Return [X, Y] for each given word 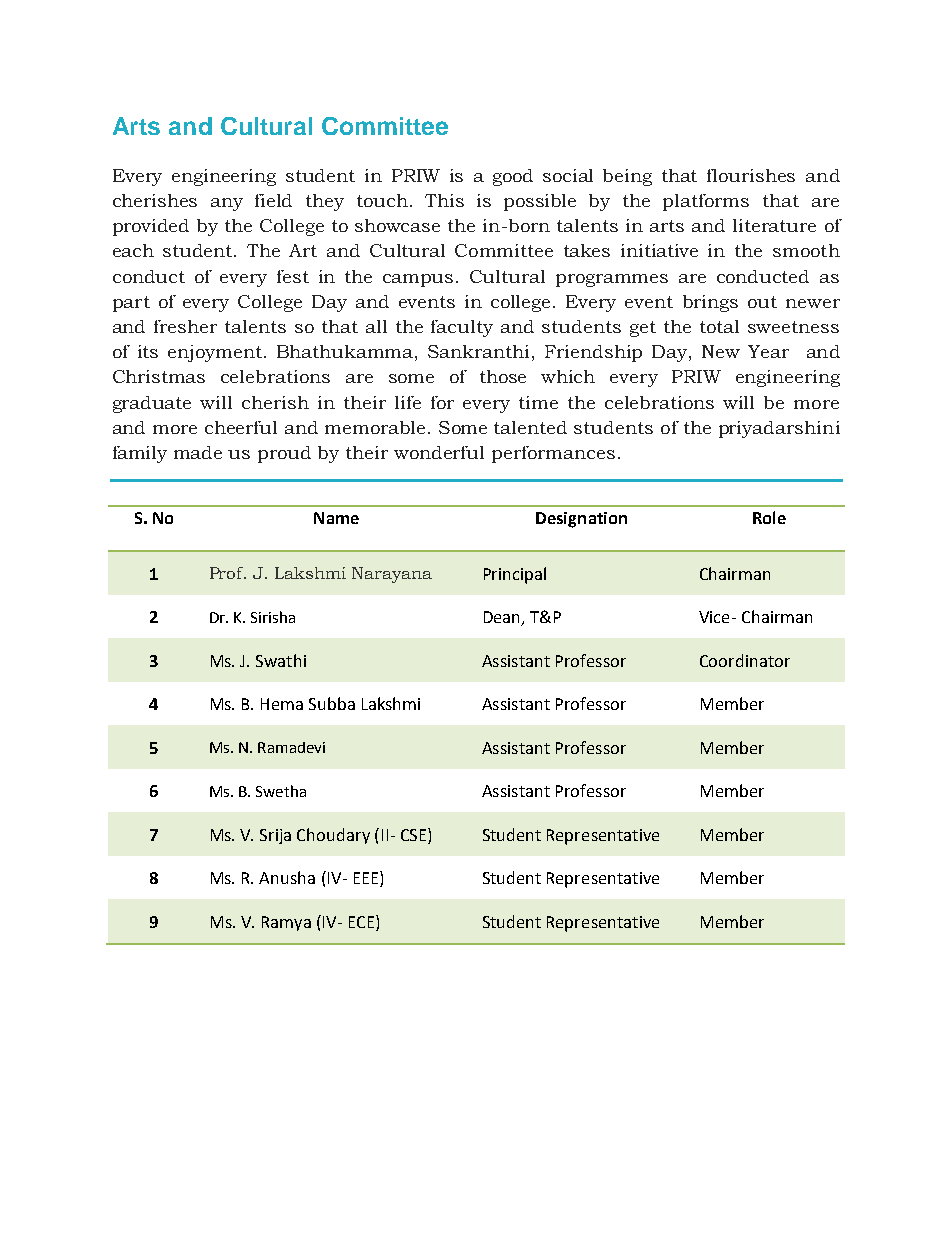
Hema [282, 704]
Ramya [286, 923]
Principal [515, 575]
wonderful [439, 452]
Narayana [392, 575]
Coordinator [745, 660]
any [227, 204]
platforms [706, 202]
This [444, 200]
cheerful [241, 427]
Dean [503, 618]
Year [768, 351]
